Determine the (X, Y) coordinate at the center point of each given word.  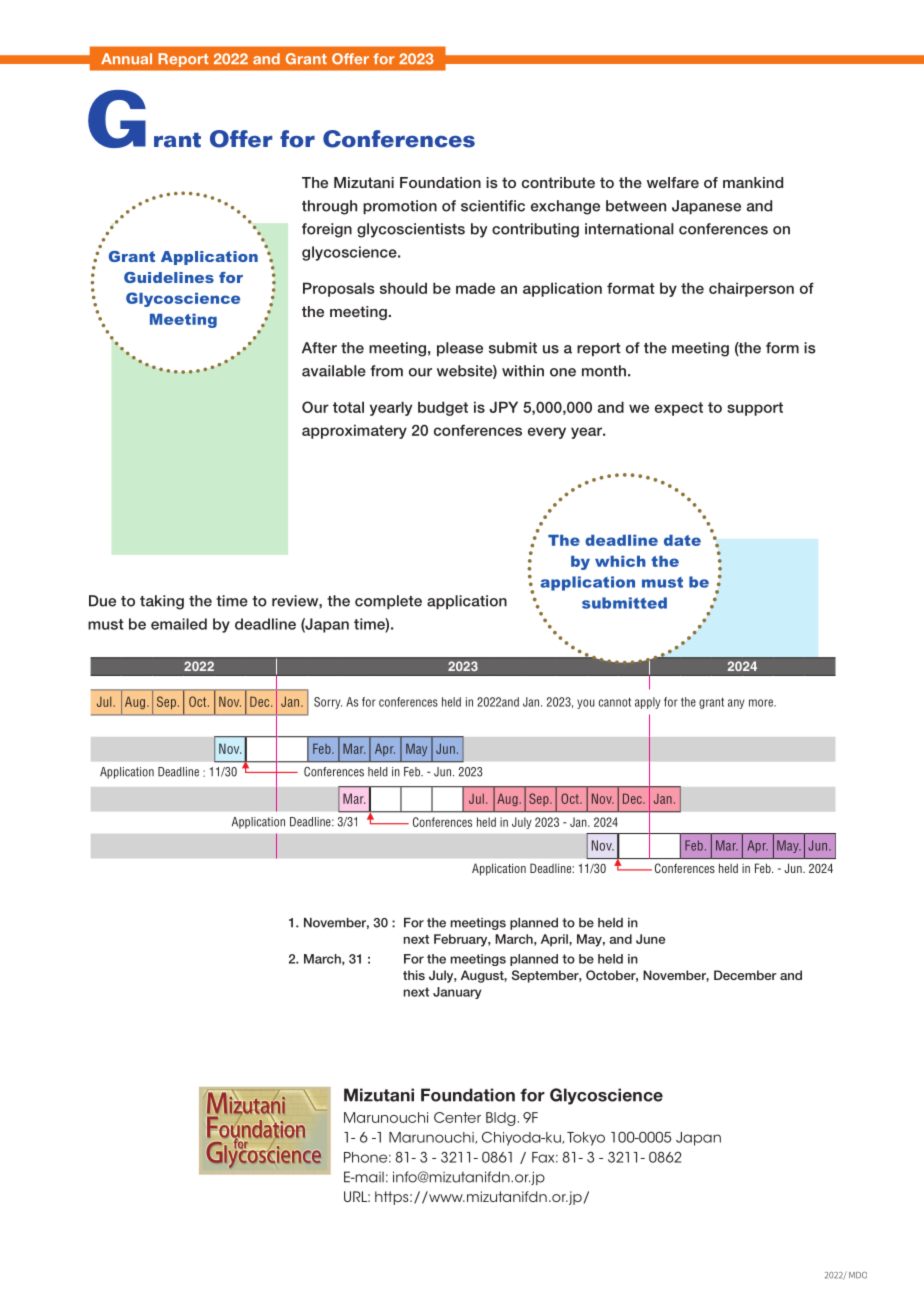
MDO (858, 1275)
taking (162, 602)
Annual (126, 59)
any (736, 704)
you (586, 704)
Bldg (500, 1119)
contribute (558, 182)
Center (457, 1117)
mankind (753, 182)
